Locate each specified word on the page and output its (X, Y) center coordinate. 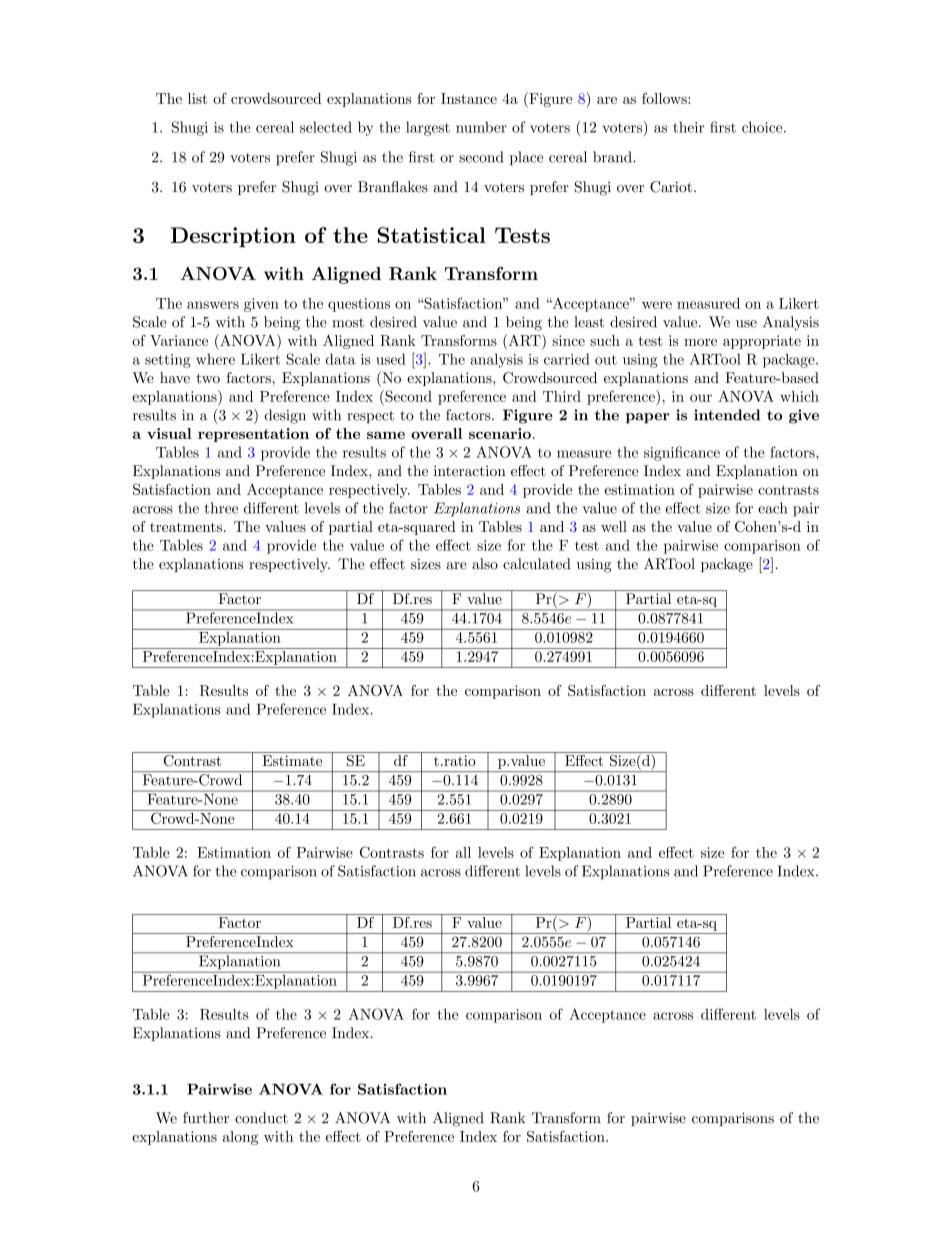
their (688, 127)
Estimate (292, 760)
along (240, 1138)
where (215, 359)
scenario (500, 433)
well (614, 526)
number (481, 127)
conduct (261, 1118)
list (198, 98)
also (485, 564)
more (700, 342)
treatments (186, 527)
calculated (537, 564)
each (772, 508)
